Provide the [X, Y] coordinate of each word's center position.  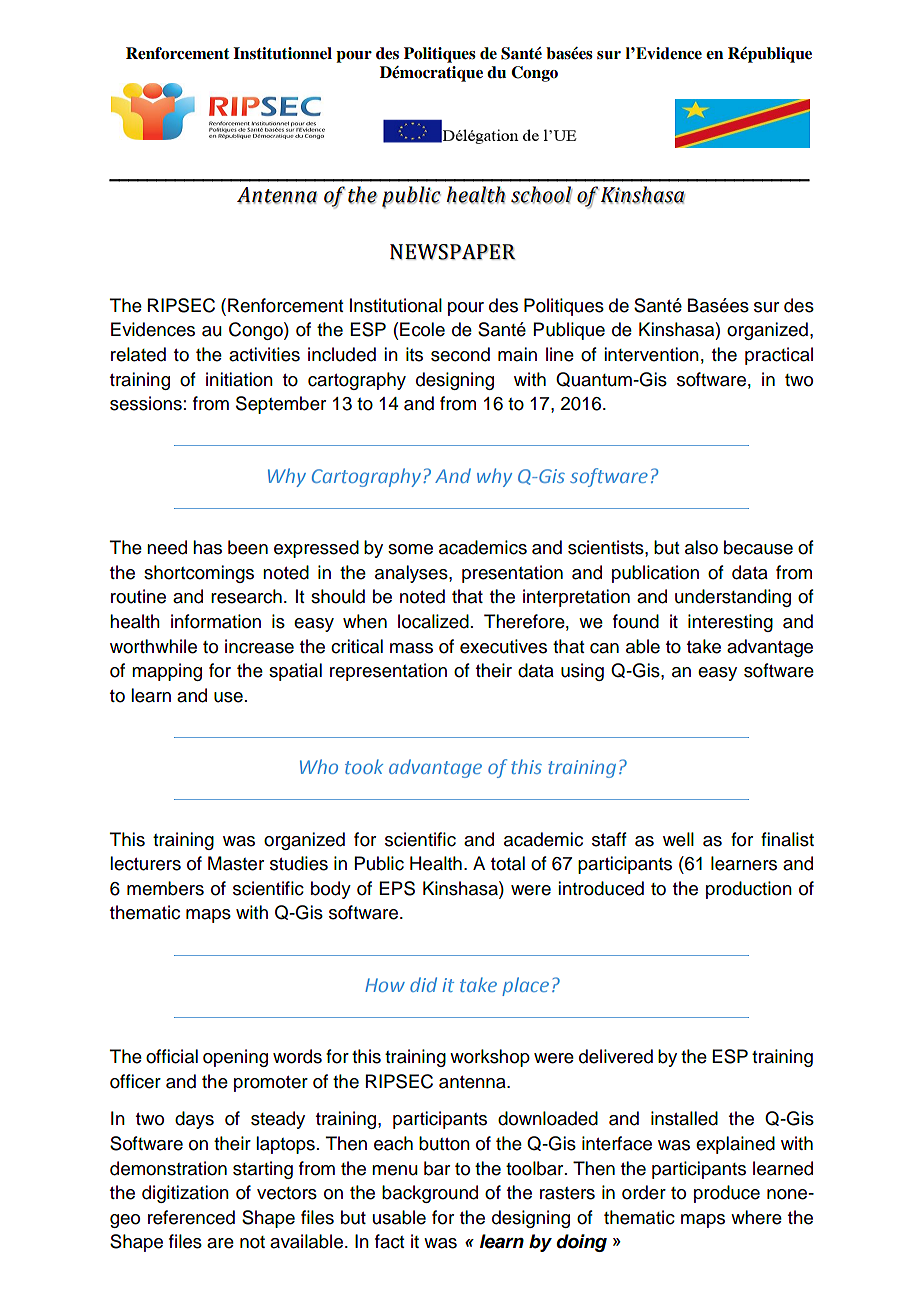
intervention [651, 354]
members [165, 888]
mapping [167, 672]
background [430, 1194]
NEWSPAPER [452, 252]
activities [264, 354]
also [701, 547]
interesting [730, 623]
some [410, 549]
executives [503, 646]
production [749, 890]
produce [727, 1194]
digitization [185, 1194]
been [248, 547]
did [423, 984]
